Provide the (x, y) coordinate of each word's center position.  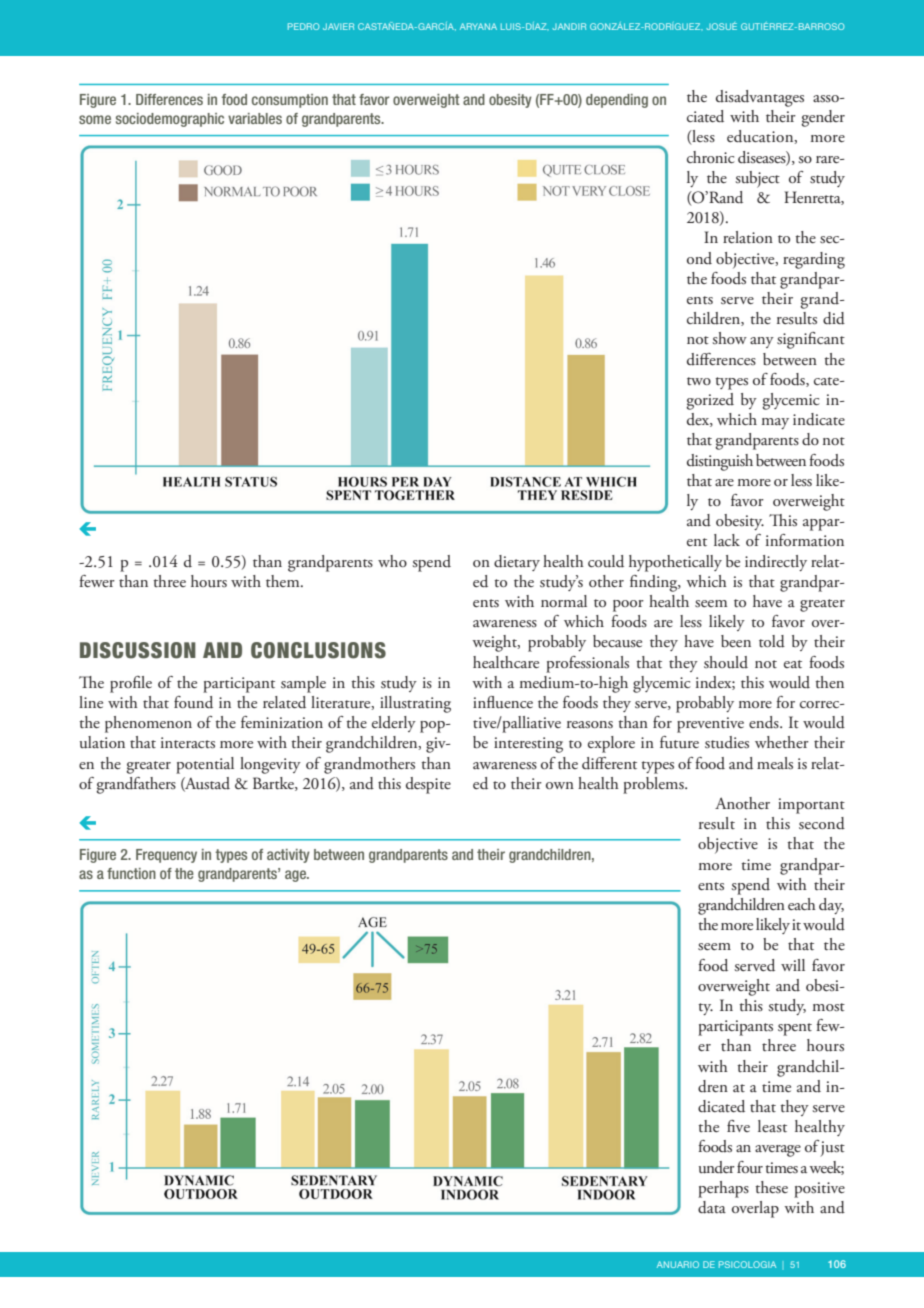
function (131, 873)
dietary (517, 563)
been (736, 641)
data (712, 1207)
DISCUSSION (138, 650)
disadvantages (760, 98)
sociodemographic (170, 120)
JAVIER (338, 26)
